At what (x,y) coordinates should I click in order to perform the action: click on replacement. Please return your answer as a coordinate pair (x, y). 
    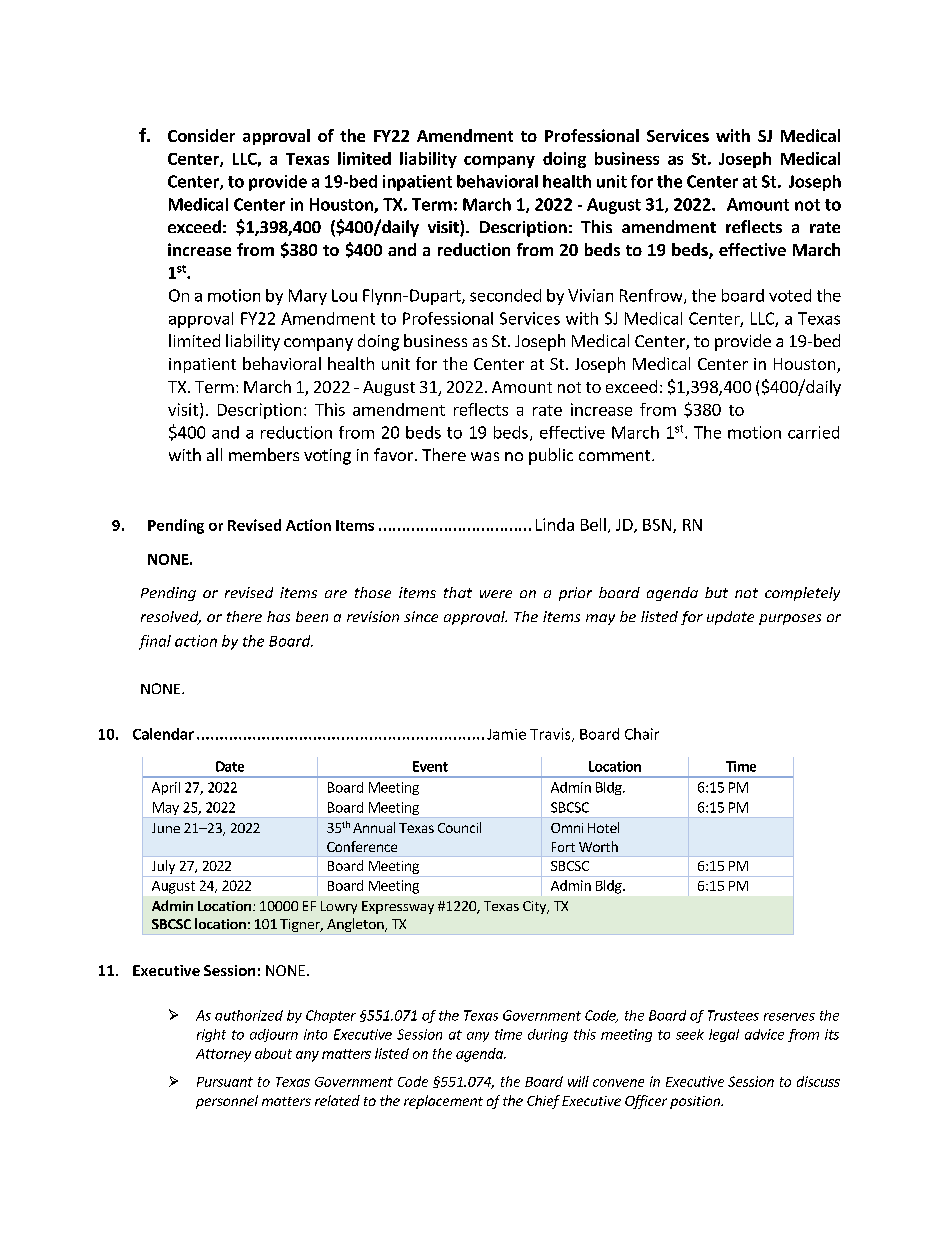
    Looking at the image, I should click on (443, 1102).
